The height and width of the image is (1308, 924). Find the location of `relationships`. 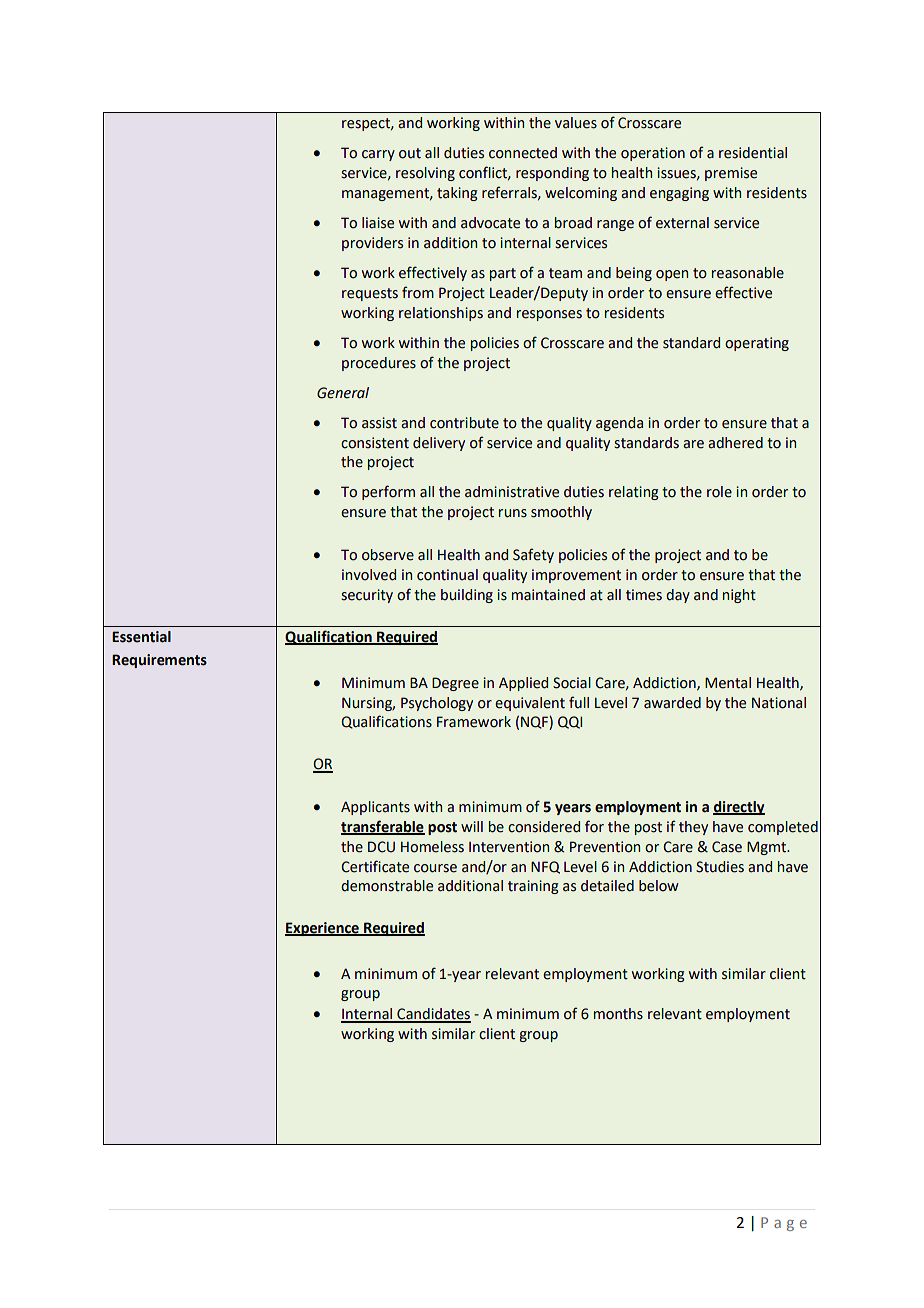

relationships is located at coordinates (441, 314).
